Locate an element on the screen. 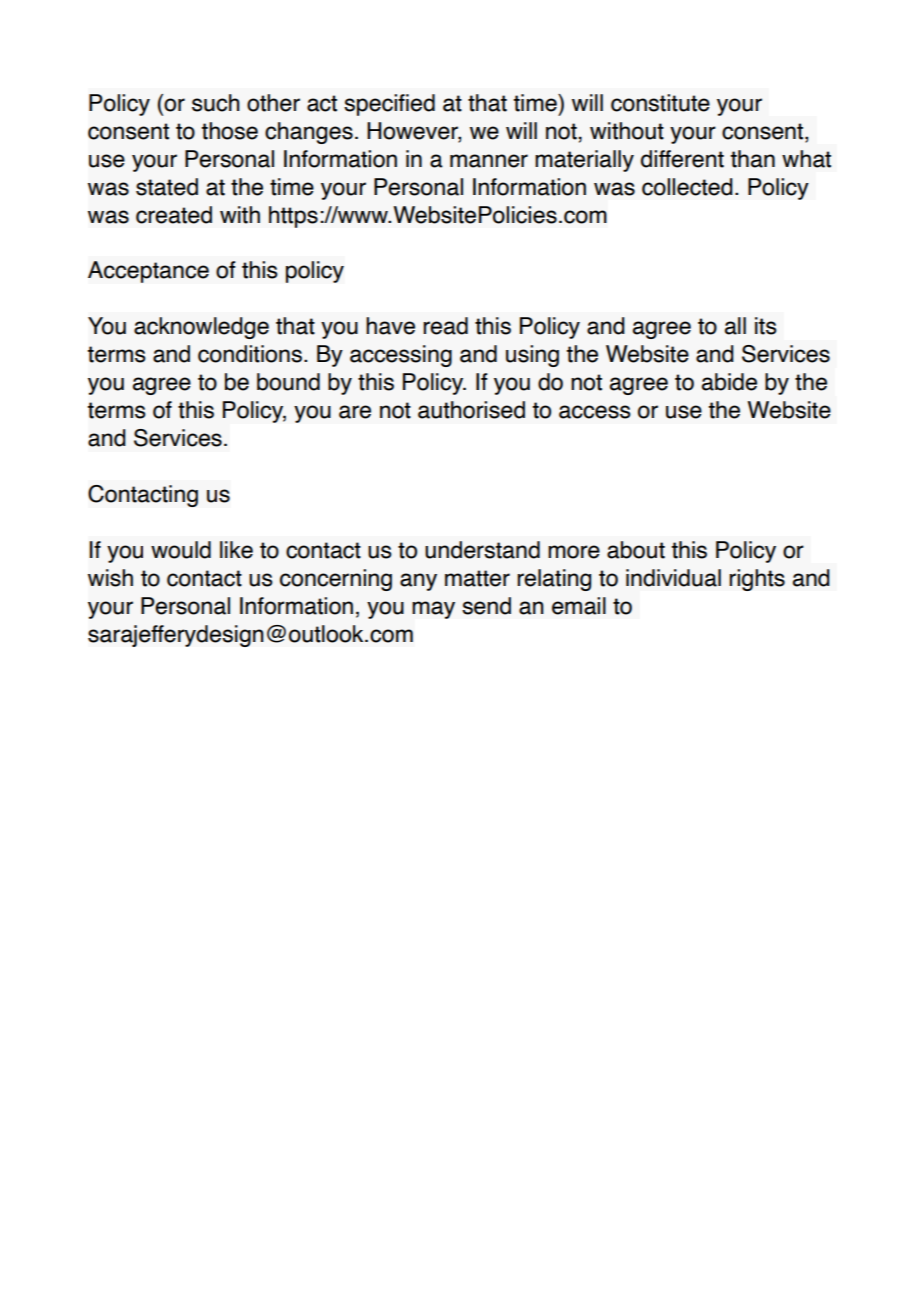 The image size is (924, 1308). wish is located at coordinates (110, 578).
